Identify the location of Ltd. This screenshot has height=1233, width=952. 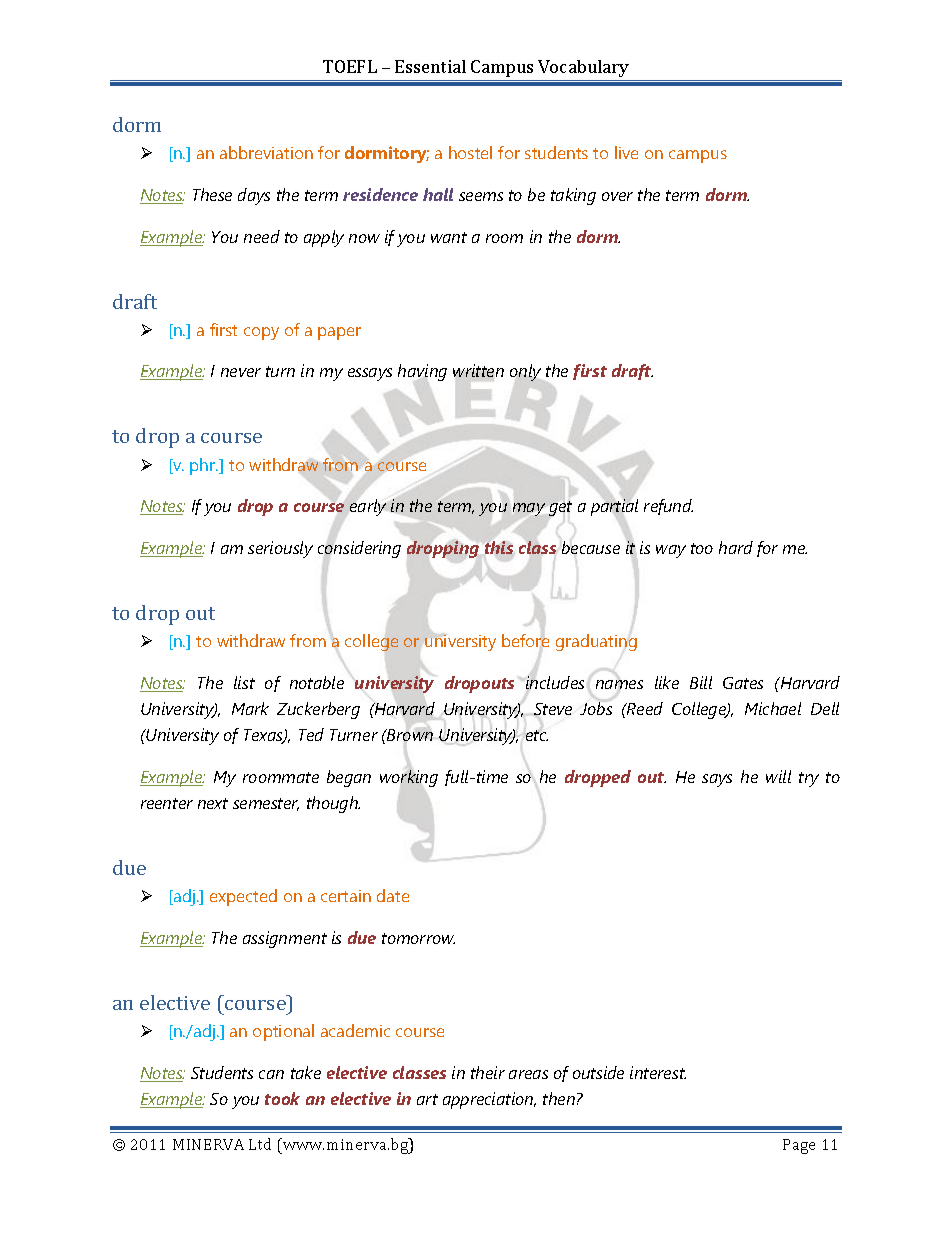
(260, 1144).
